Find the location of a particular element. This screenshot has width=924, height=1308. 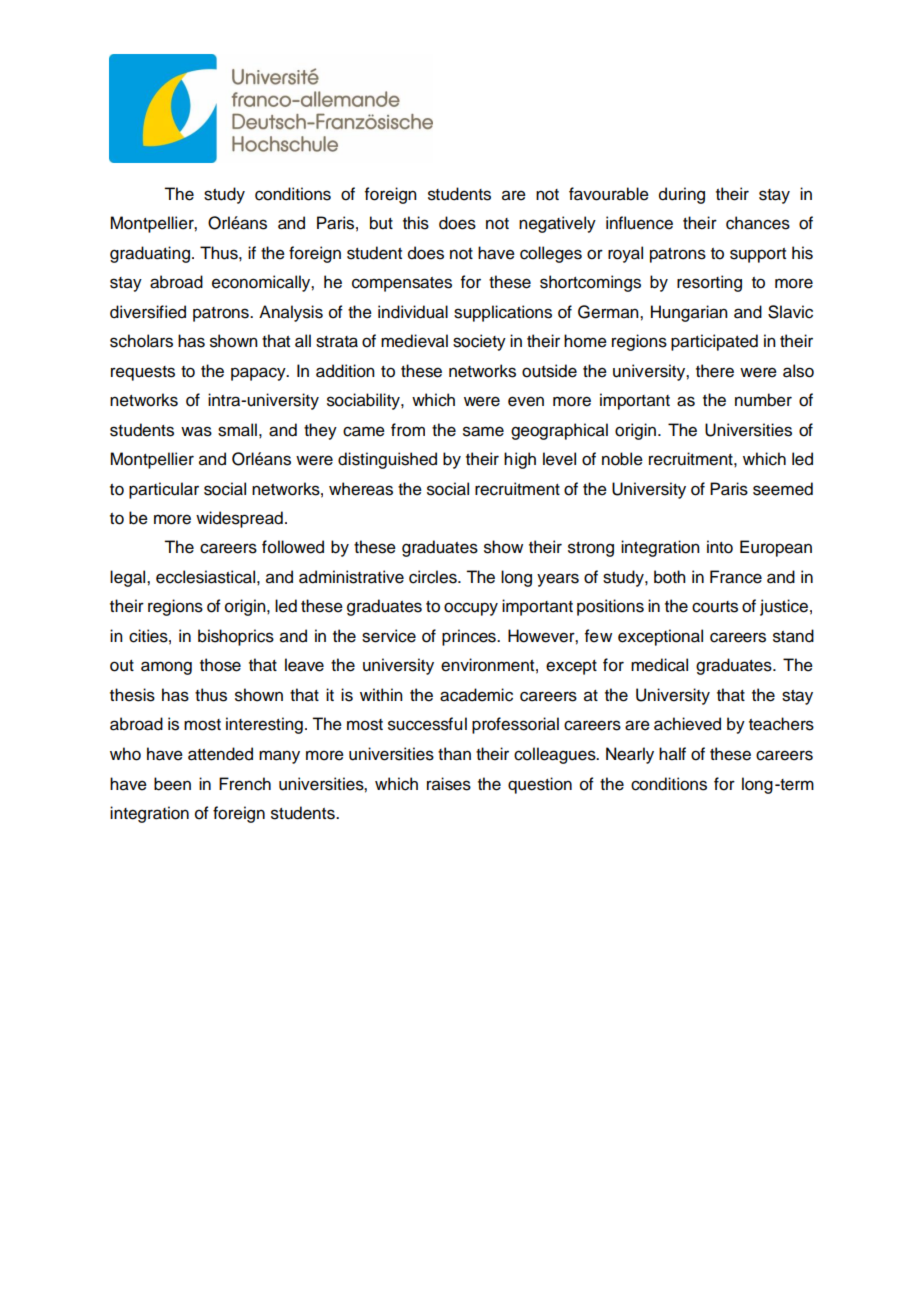

courts is located at coordinates (715, 607).
